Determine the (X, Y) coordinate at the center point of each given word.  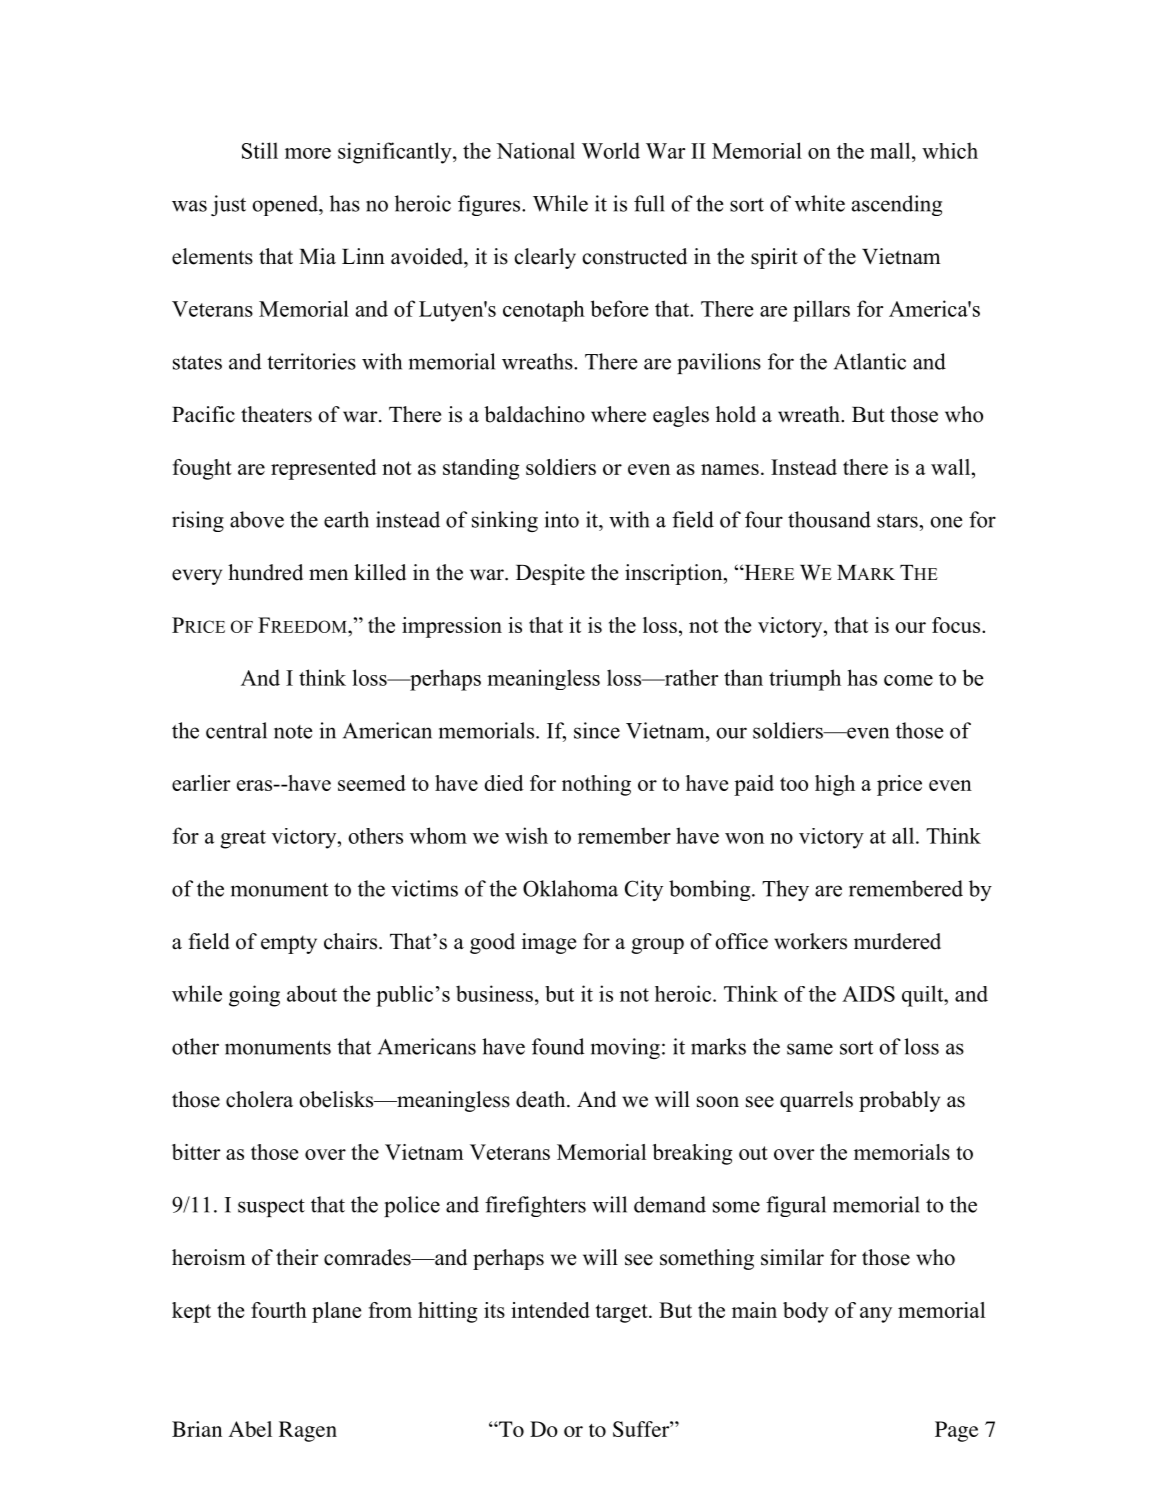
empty (289, 945)
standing (481, 469)
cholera (259, 1099)
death (542, 1099)
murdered (897, 941)
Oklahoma (570, 888)
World (611, 150)
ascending (897, 205)
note (293, 732)
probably (899, 1101)
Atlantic (870, 361)
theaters (276, 414)
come (908, 680)
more (308, 153)
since (597, 730)
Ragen (308, 1431)
